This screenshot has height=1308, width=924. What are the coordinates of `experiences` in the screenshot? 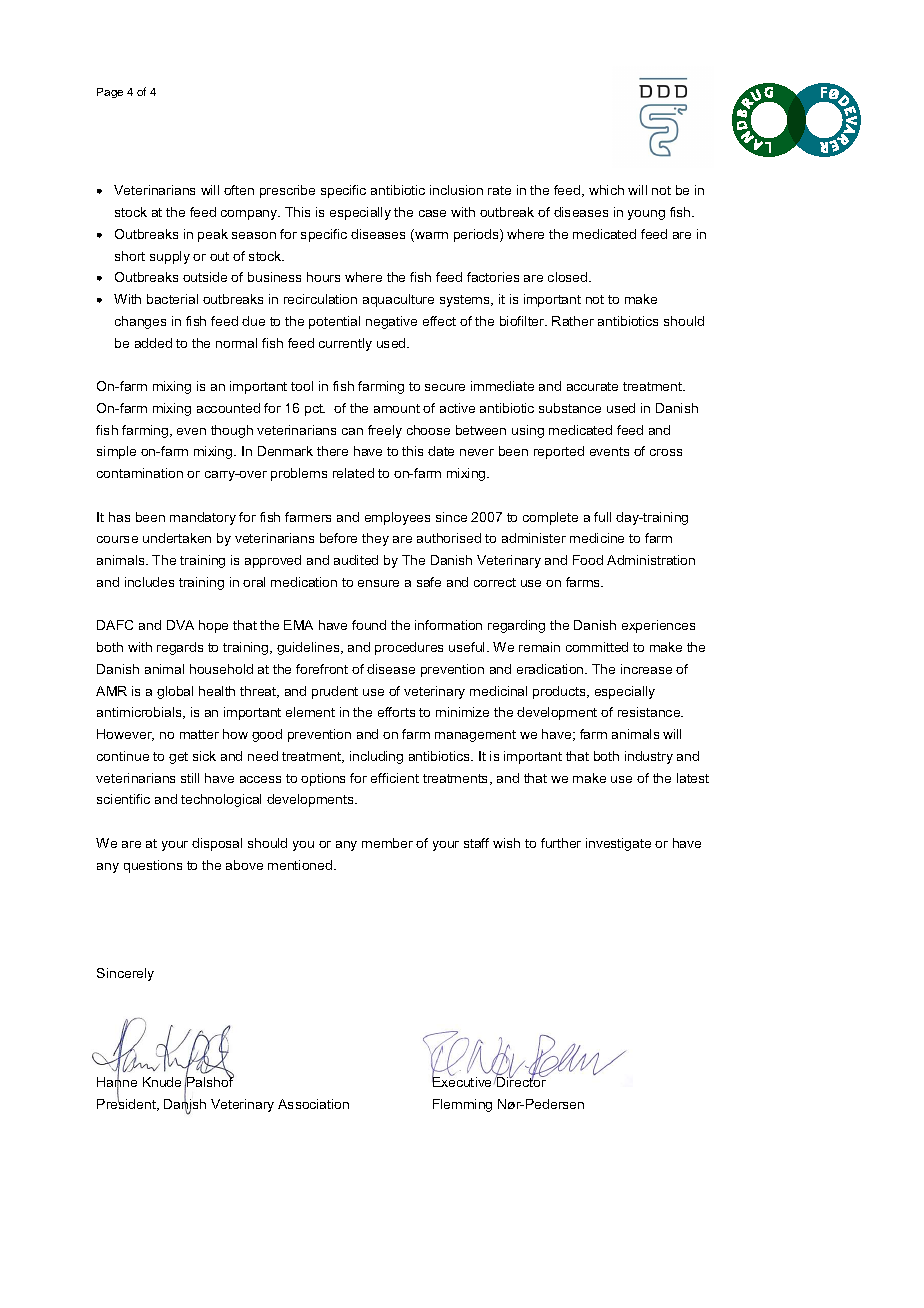 It's located at (658, 626).
